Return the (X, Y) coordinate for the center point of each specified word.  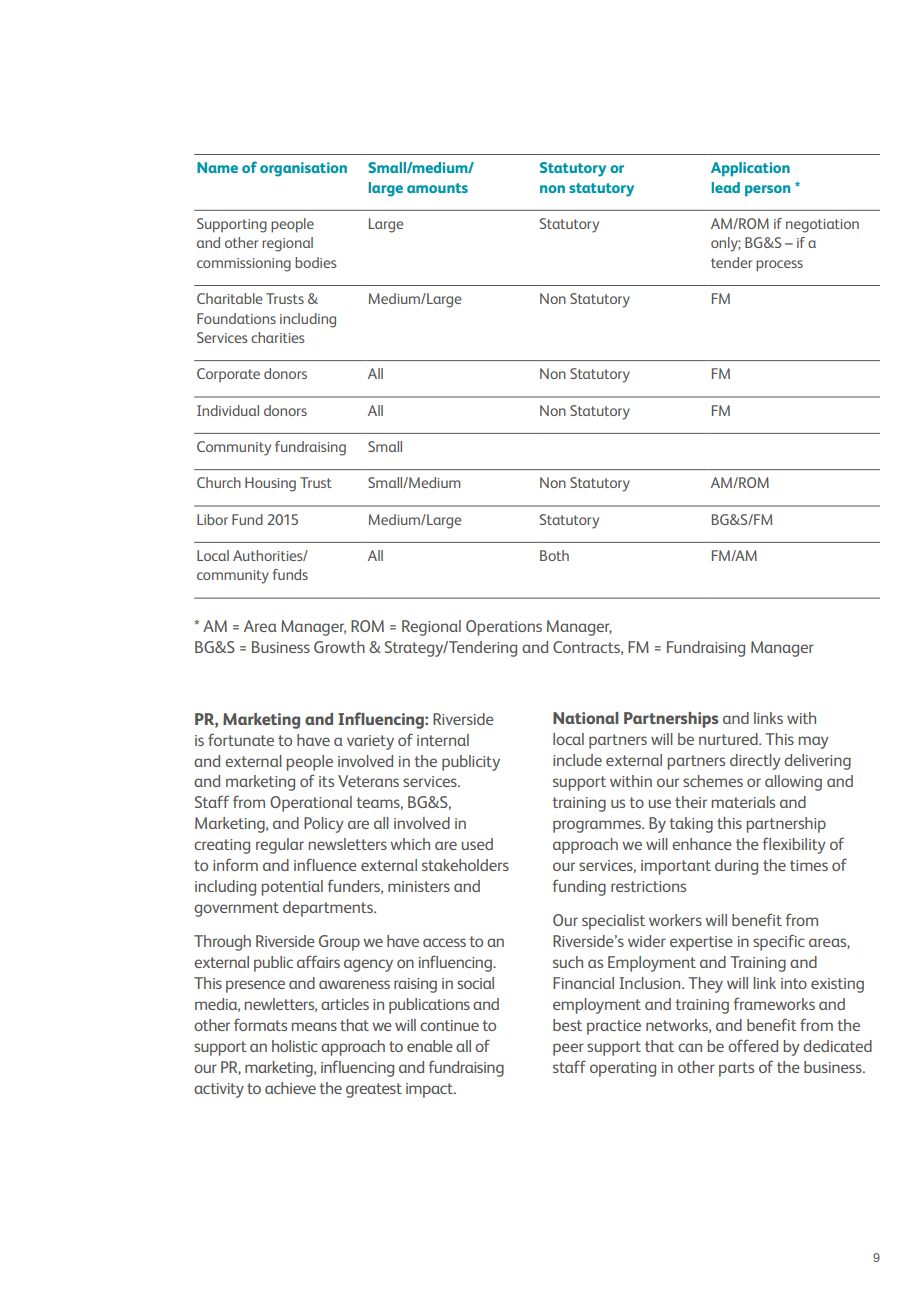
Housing (270, 484)
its (326, 781)
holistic (295, 1046)
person (767, 191)
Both (554, 555)
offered (753, 1045)
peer (568, 1049)
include (577, 760)
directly (755, 762)
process (779, 266)
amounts (437, 188)
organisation (303, 169)
